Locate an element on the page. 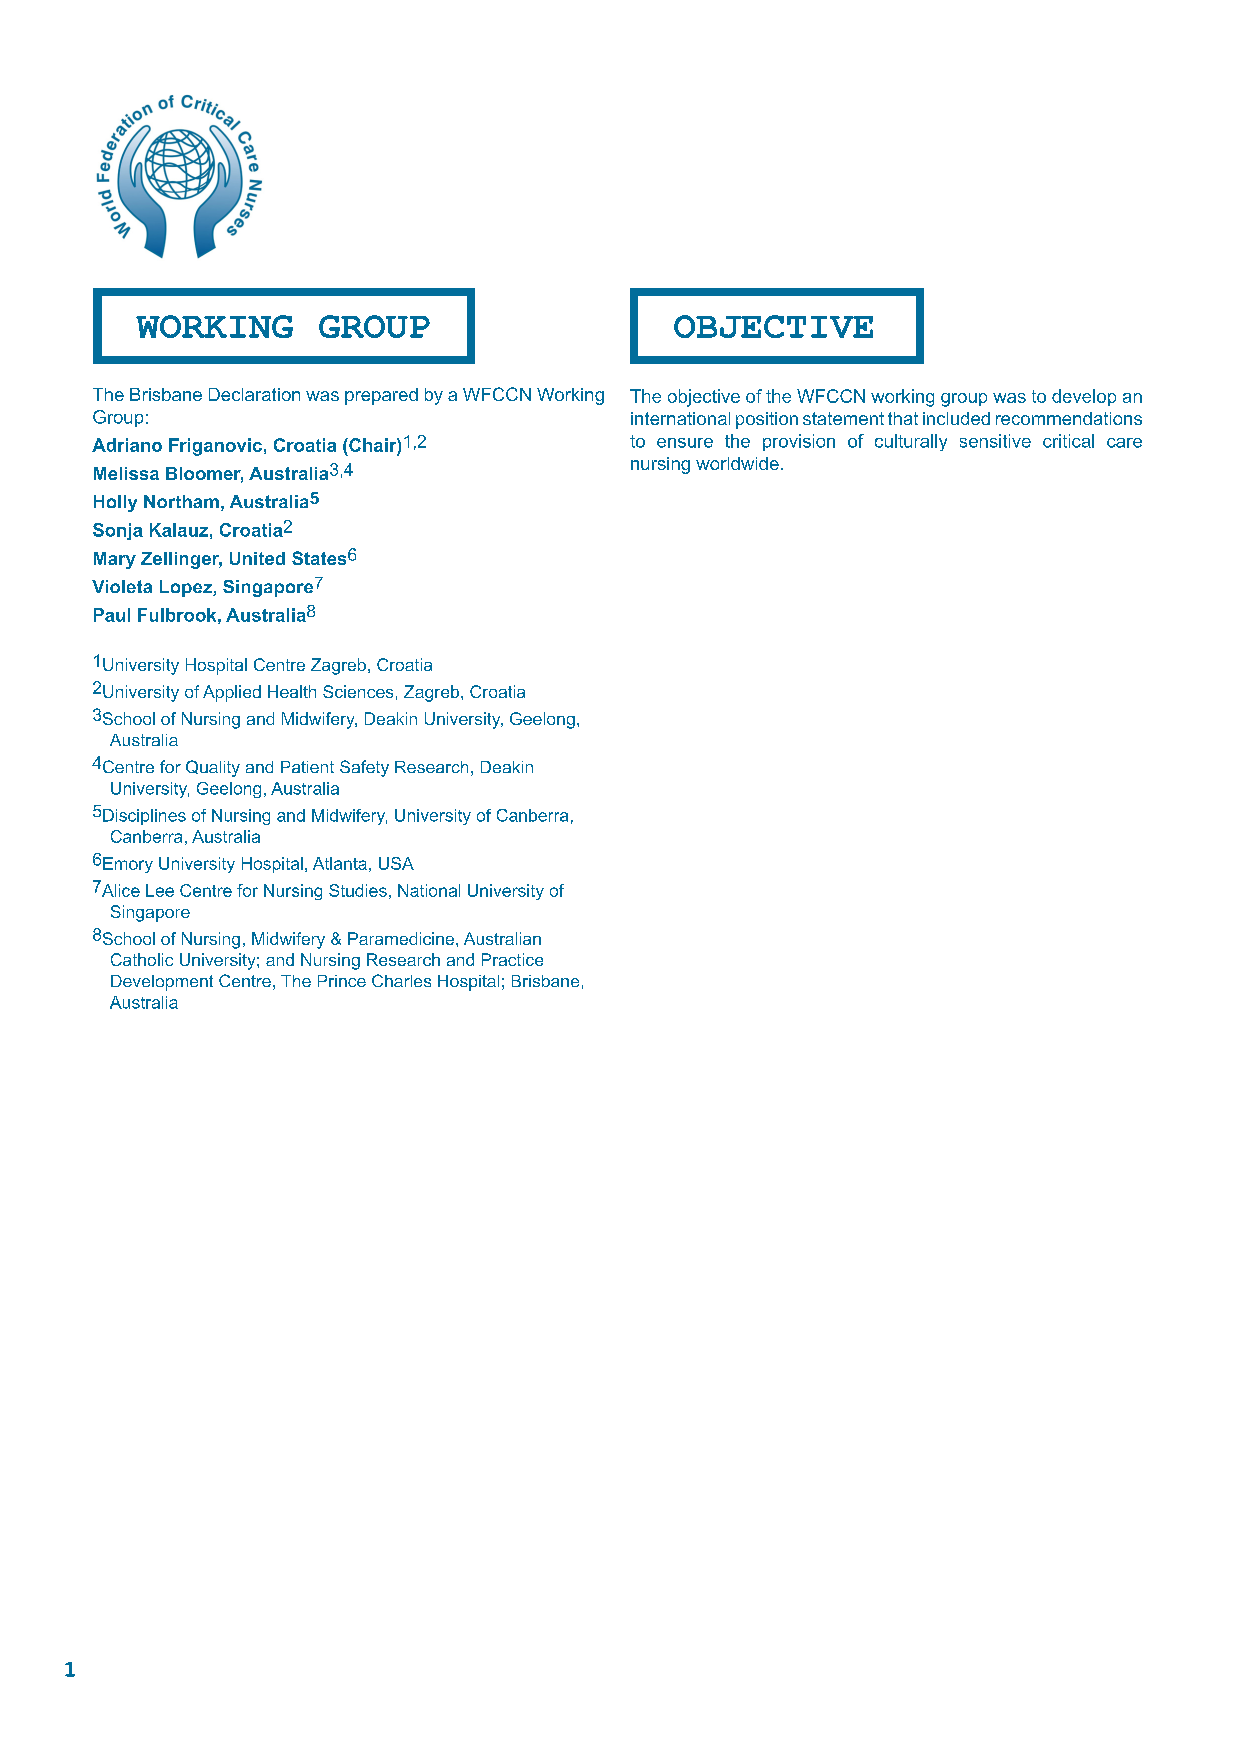  included is located at coordinates (956, 418).
